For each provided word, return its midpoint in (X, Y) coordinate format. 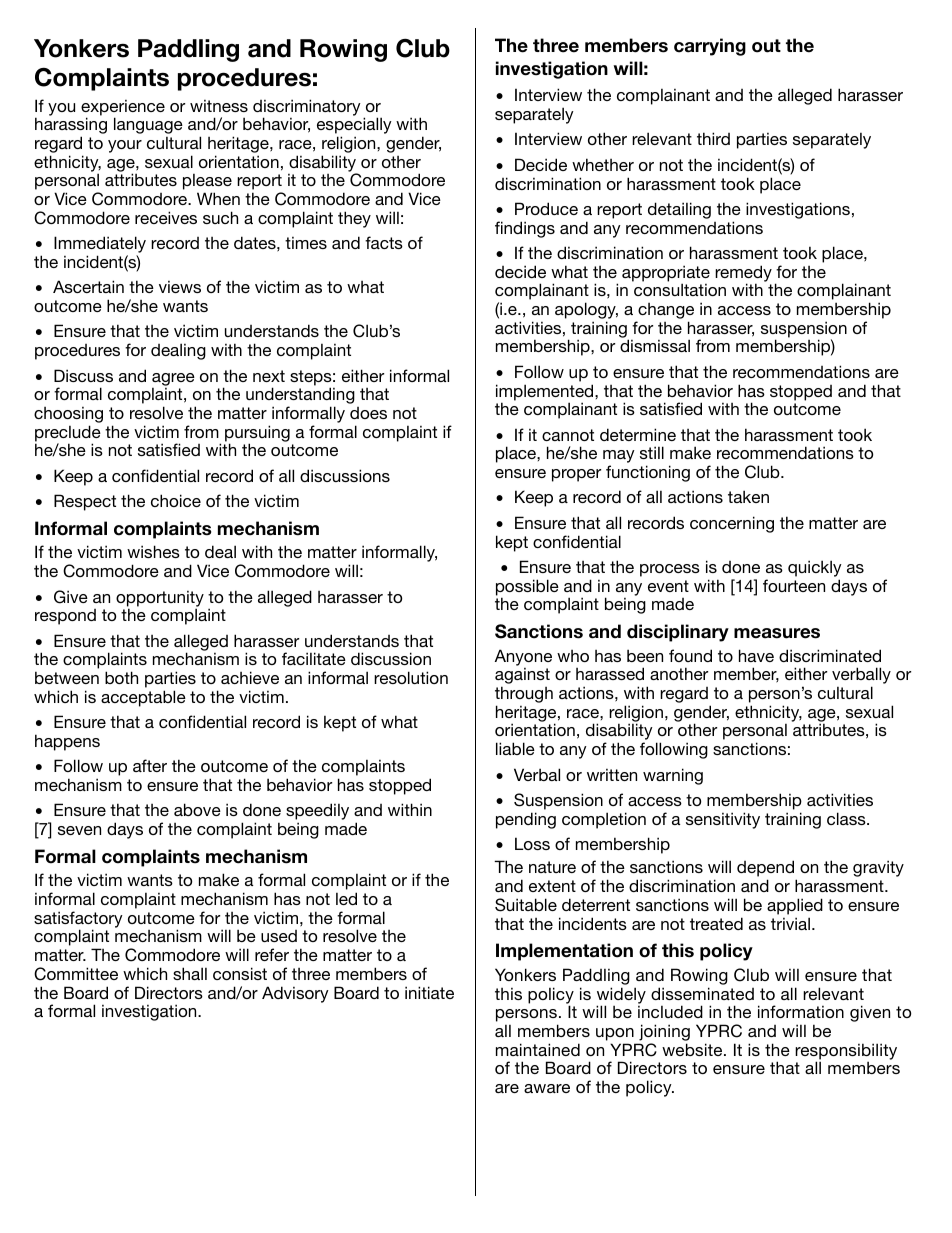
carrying (710, 47)
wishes (153, 551)
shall (190, 973)
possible (527, 588)
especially (354, 127)
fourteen (794, 585)
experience (123, 108)
